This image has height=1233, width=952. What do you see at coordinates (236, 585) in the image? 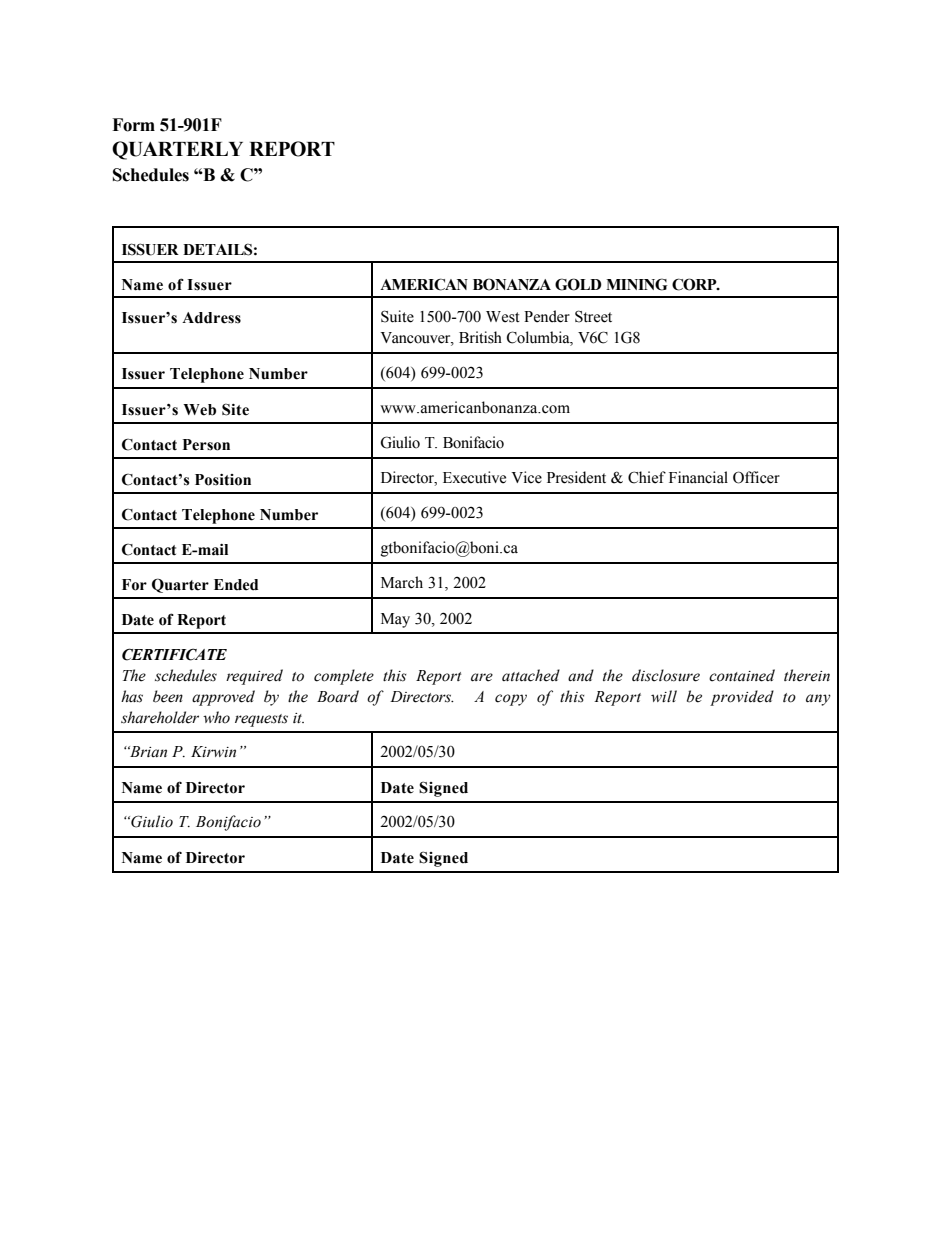
I see `Ended` at bounding box center [236, 585].
